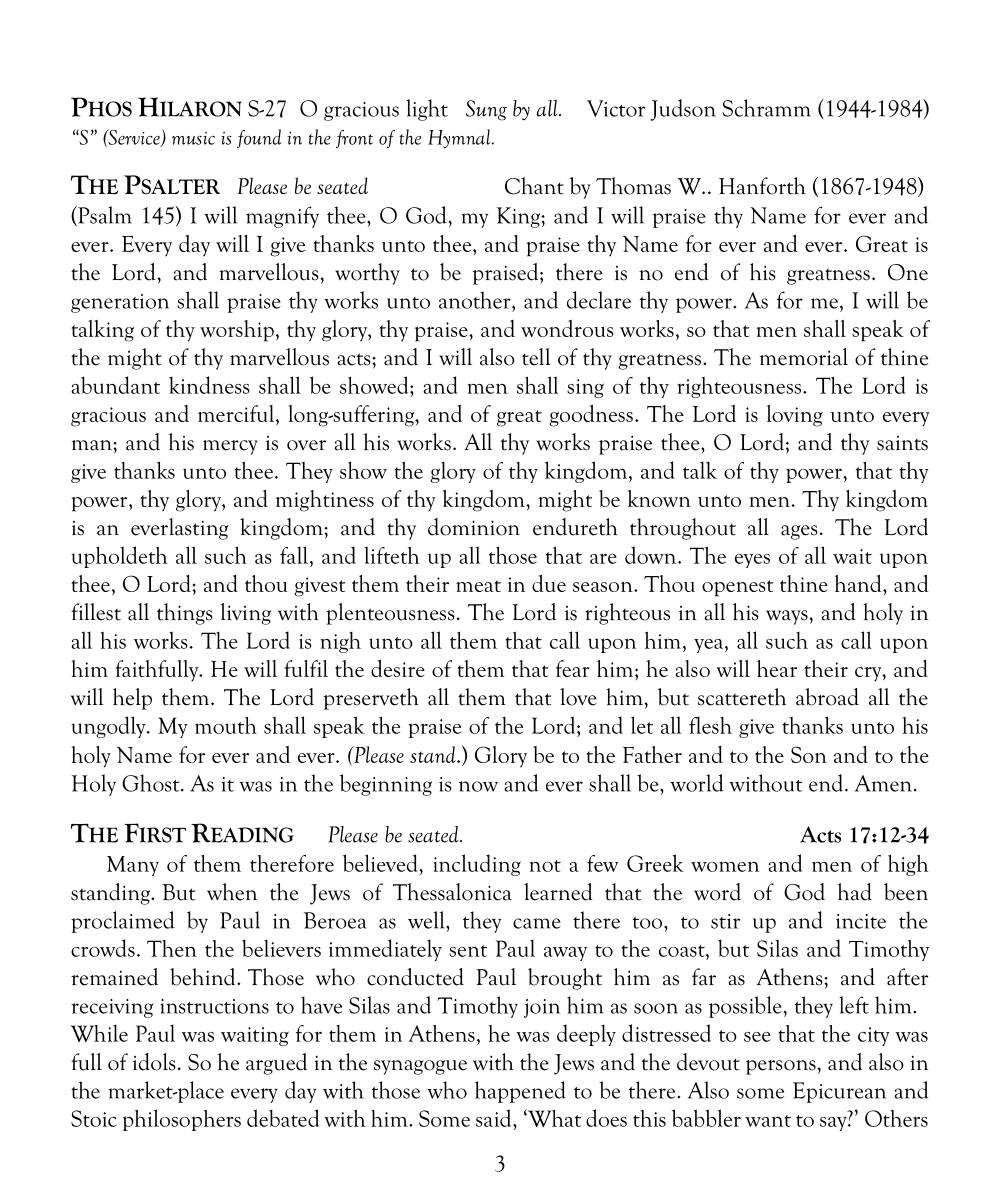  Describe the element at coordinates (237, 331) in the screenshot. I see `worship` at that location.
